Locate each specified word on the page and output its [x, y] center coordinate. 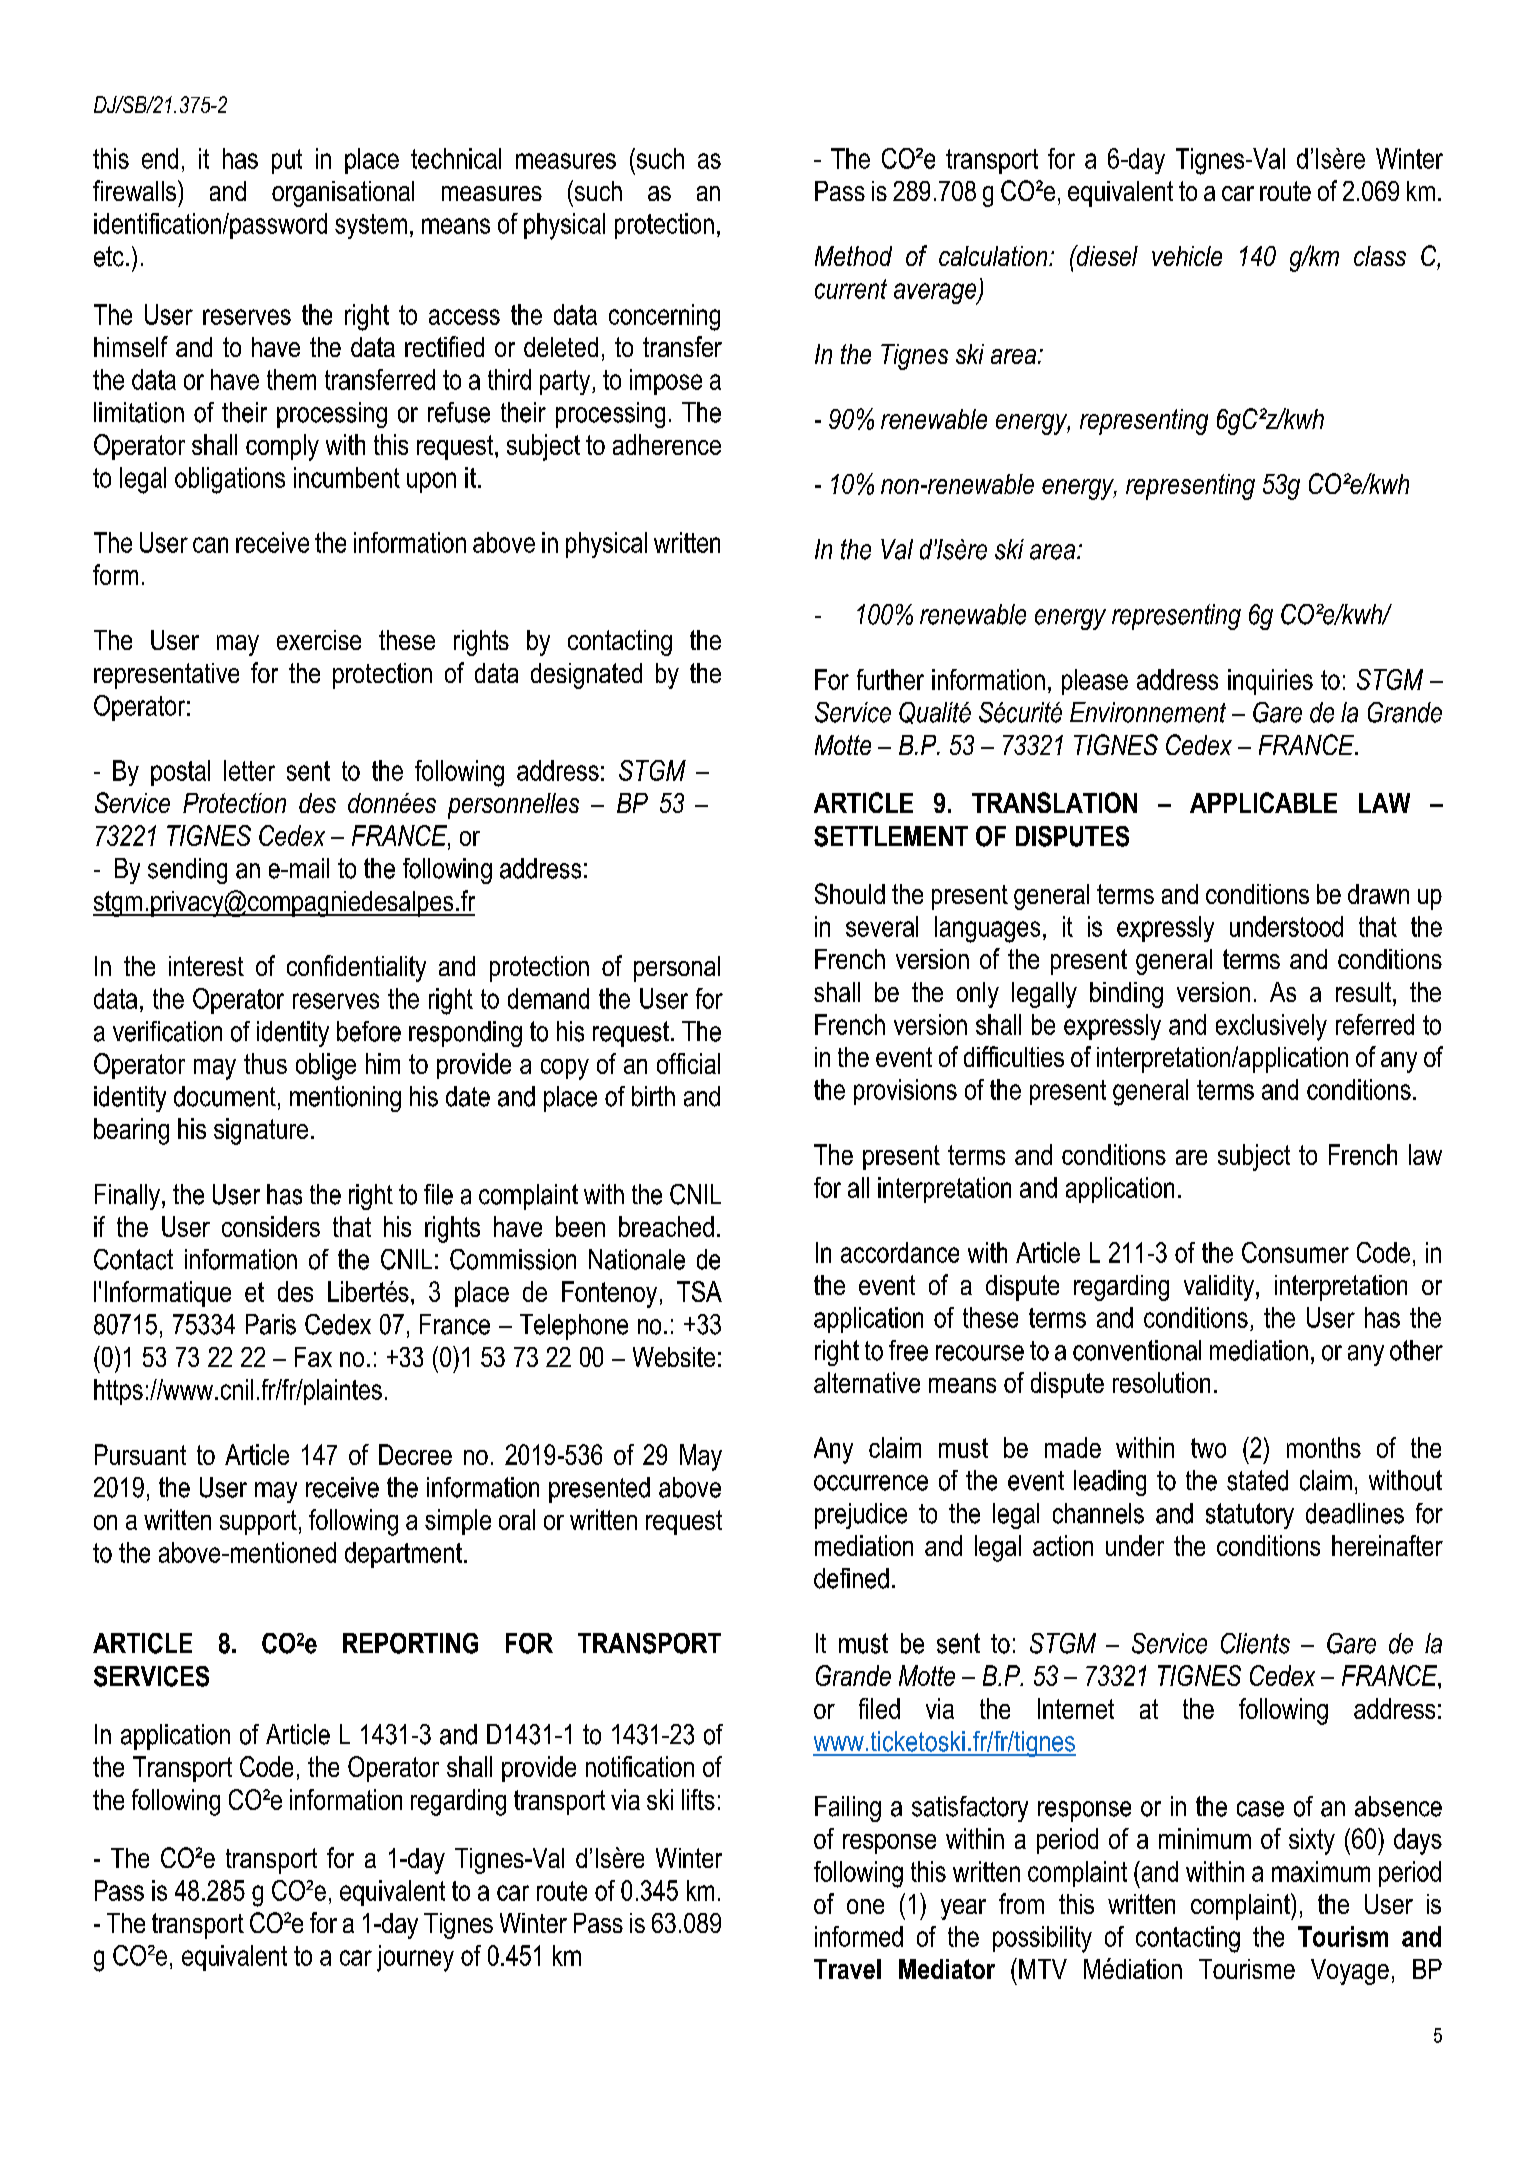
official [688, 1063]
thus [265, 1063]
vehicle [1187, 256]
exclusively [1271, 1027]
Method [853, 256]
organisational [343, 194]
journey [415, 1958]
